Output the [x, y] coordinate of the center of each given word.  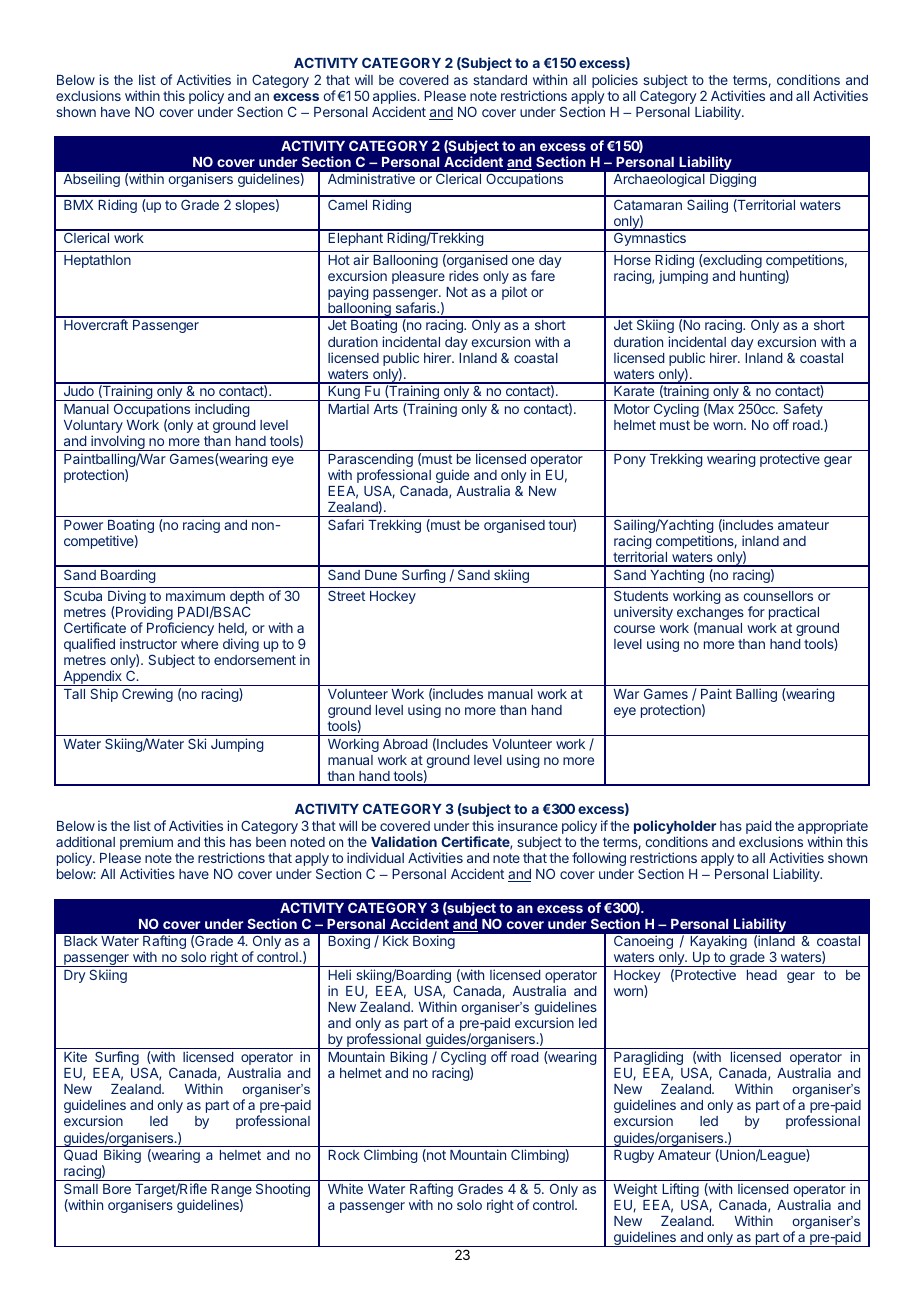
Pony [630, 460]
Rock [344, 1155]
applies [396, 97]
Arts [386, 409]
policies [615, 81]
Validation [404, 841]
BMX [78, 205]
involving [118, 443]
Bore [117, 1189]
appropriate [833, 828]
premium [146, 843]
